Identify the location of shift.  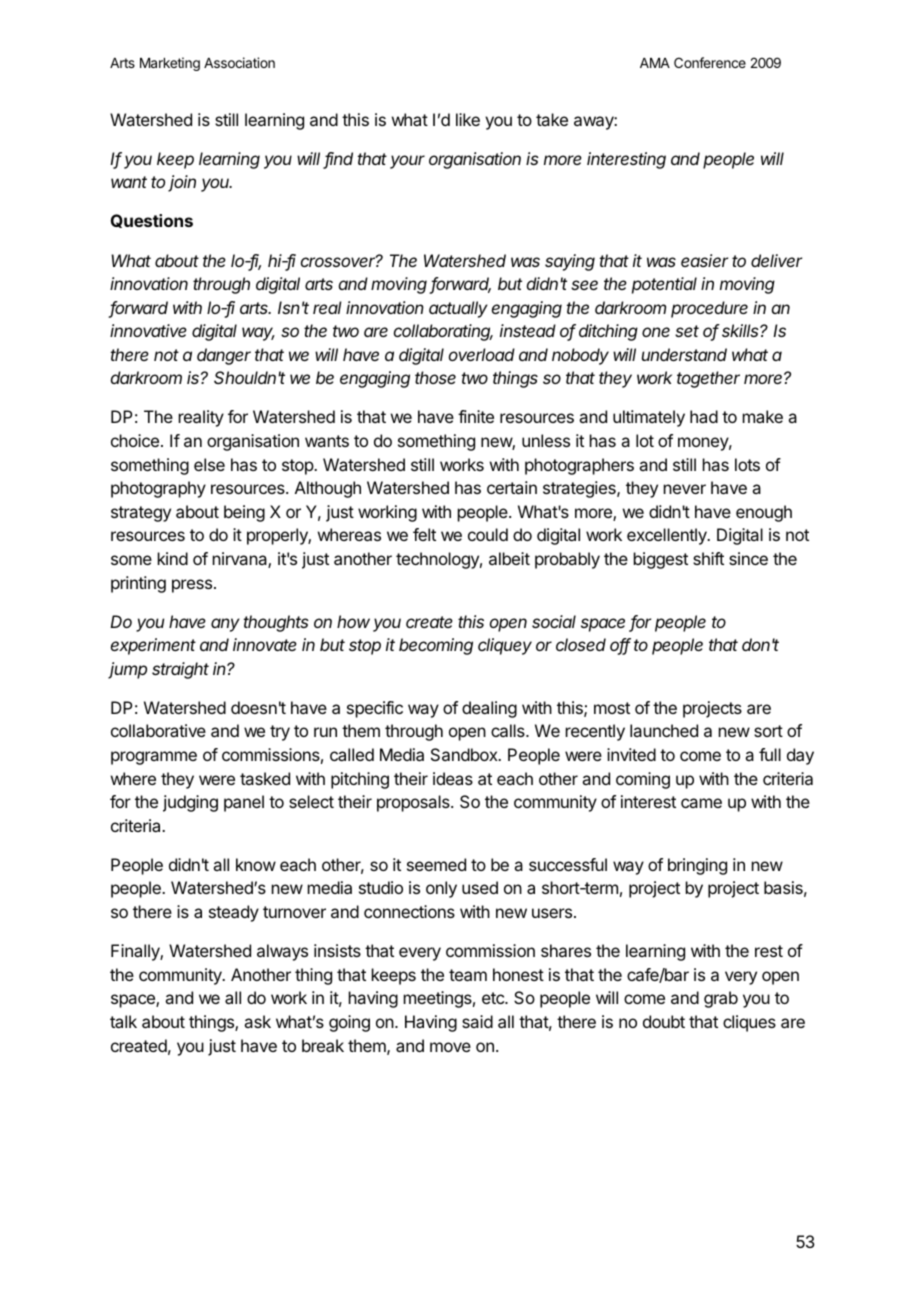
(708, 558).
